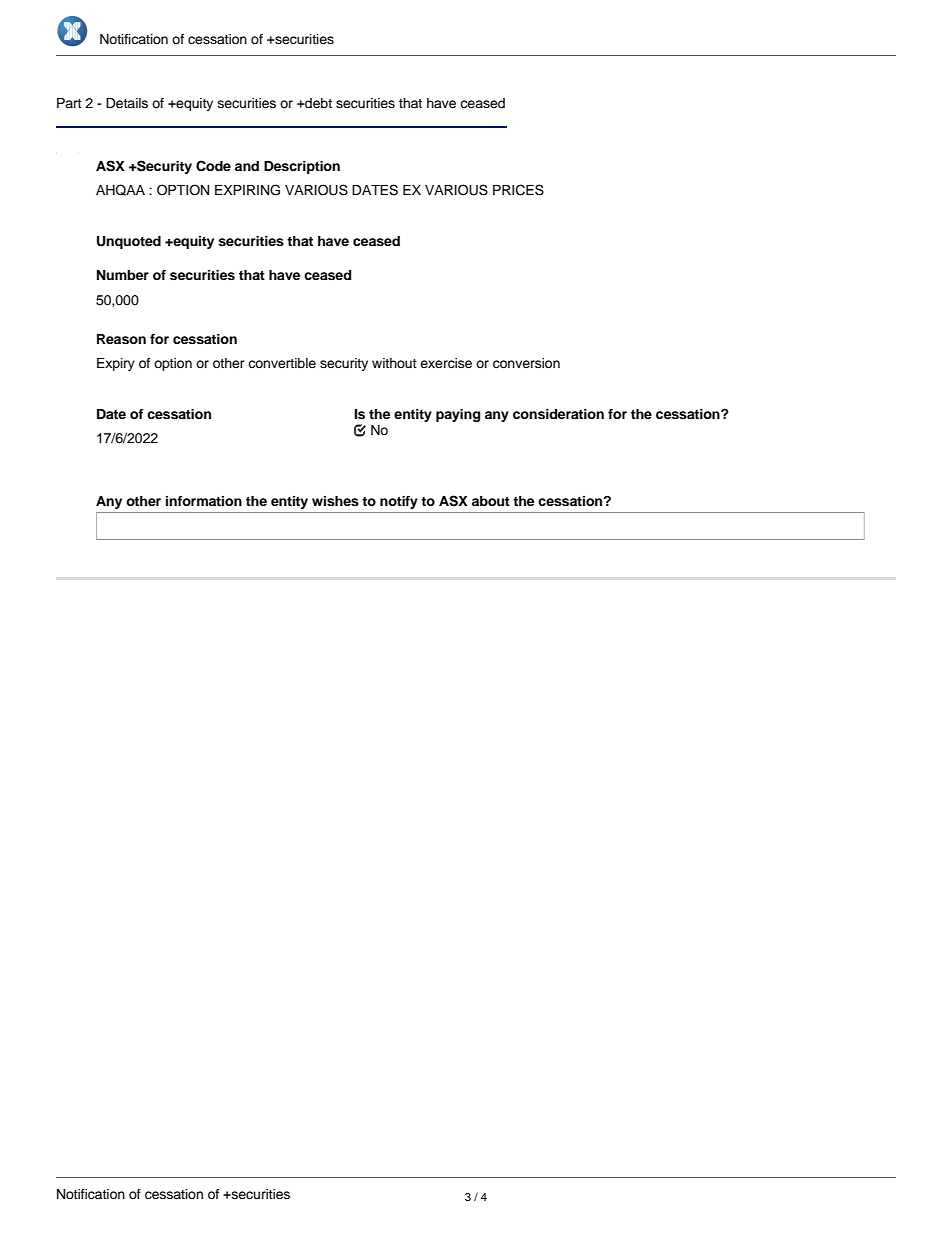 Image resolution: width=952 pixels, height=1233 pixels. I want to click on PRICES, so click(518, 190).
